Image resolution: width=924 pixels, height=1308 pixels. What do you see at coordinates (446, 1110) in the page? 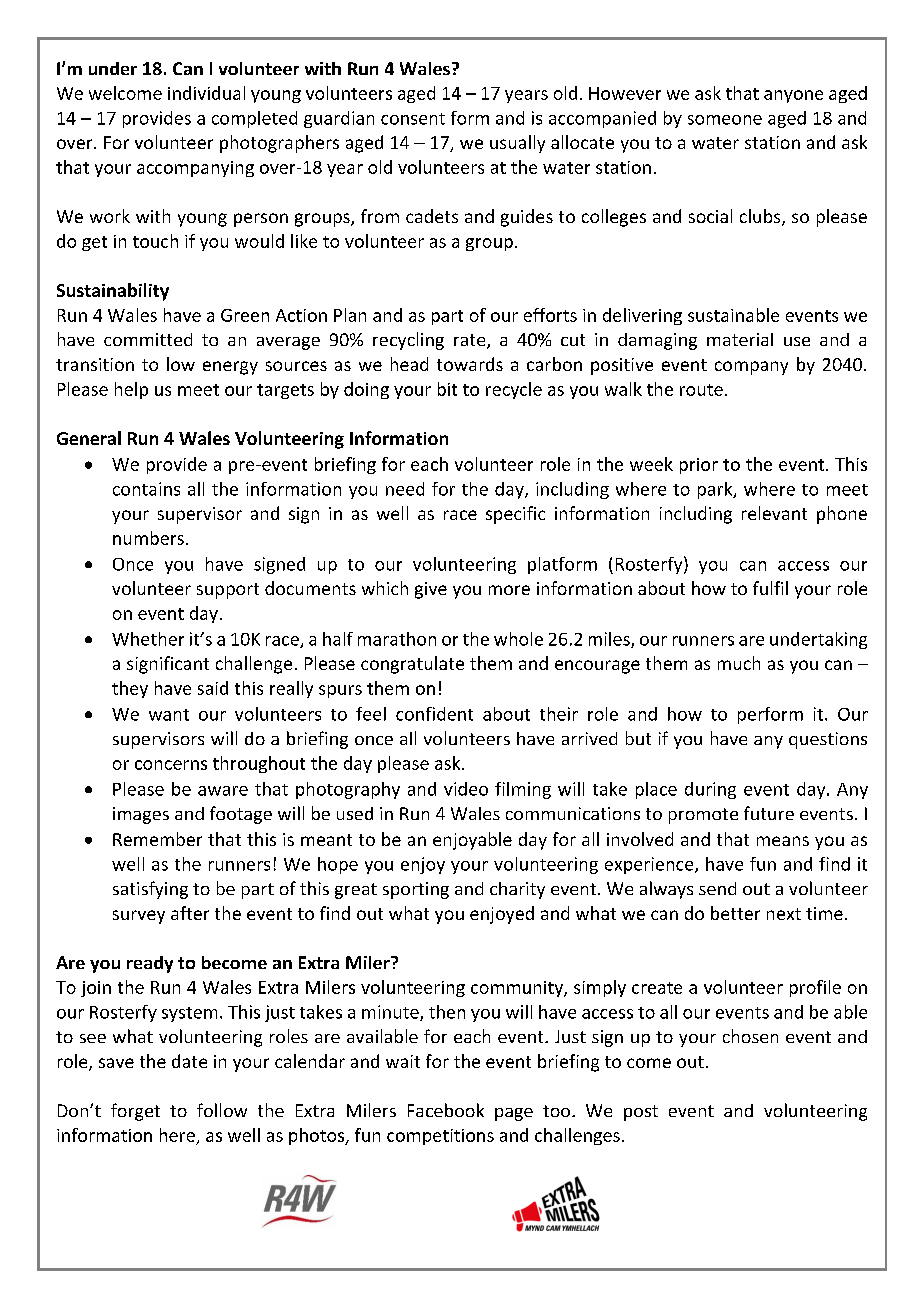
I see `Facebook` at bounding box center [446, 1110].
